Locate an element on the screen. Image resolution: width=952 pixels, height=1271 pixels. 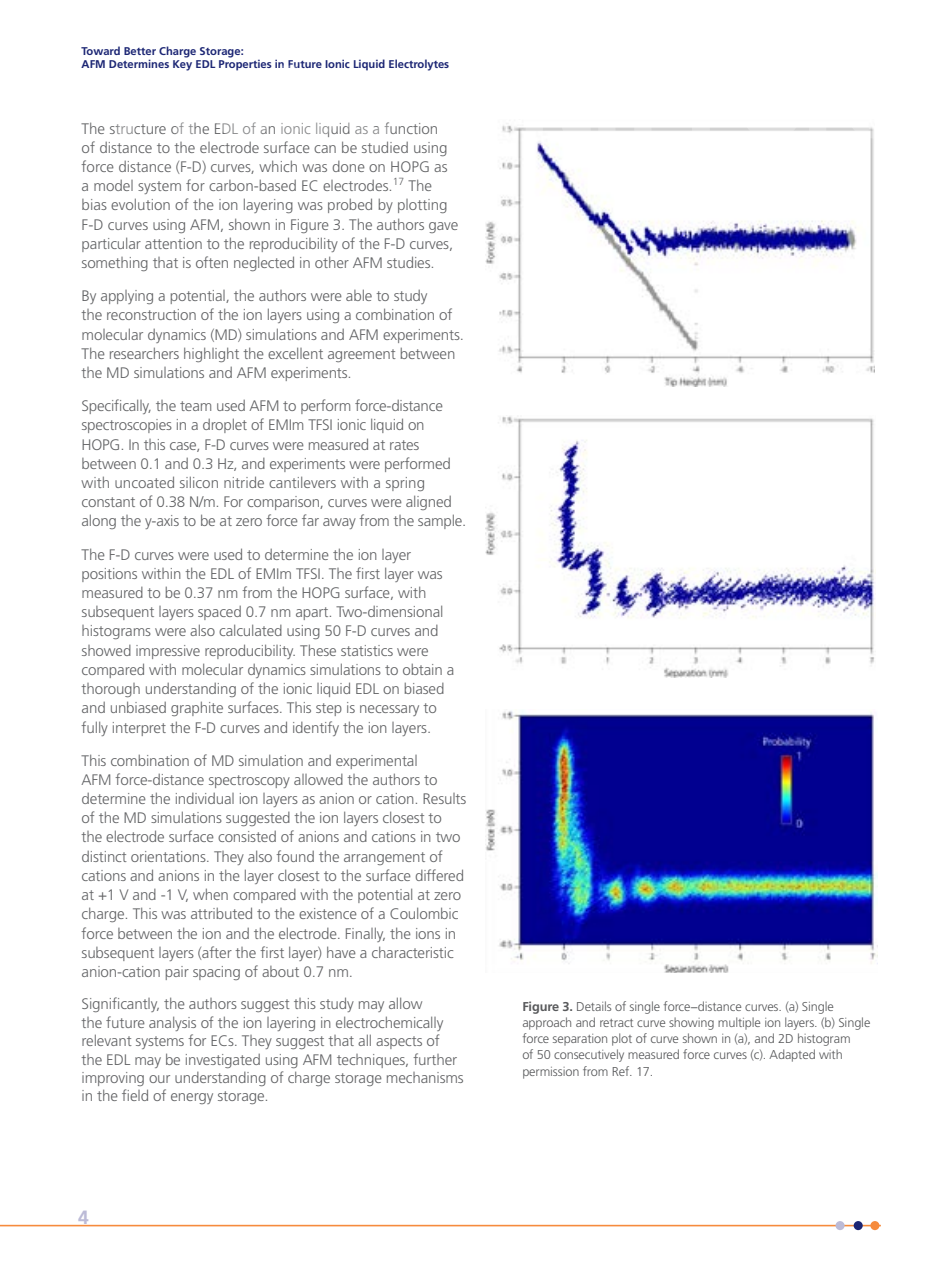
aligned is located at coordinates (428, 503).
